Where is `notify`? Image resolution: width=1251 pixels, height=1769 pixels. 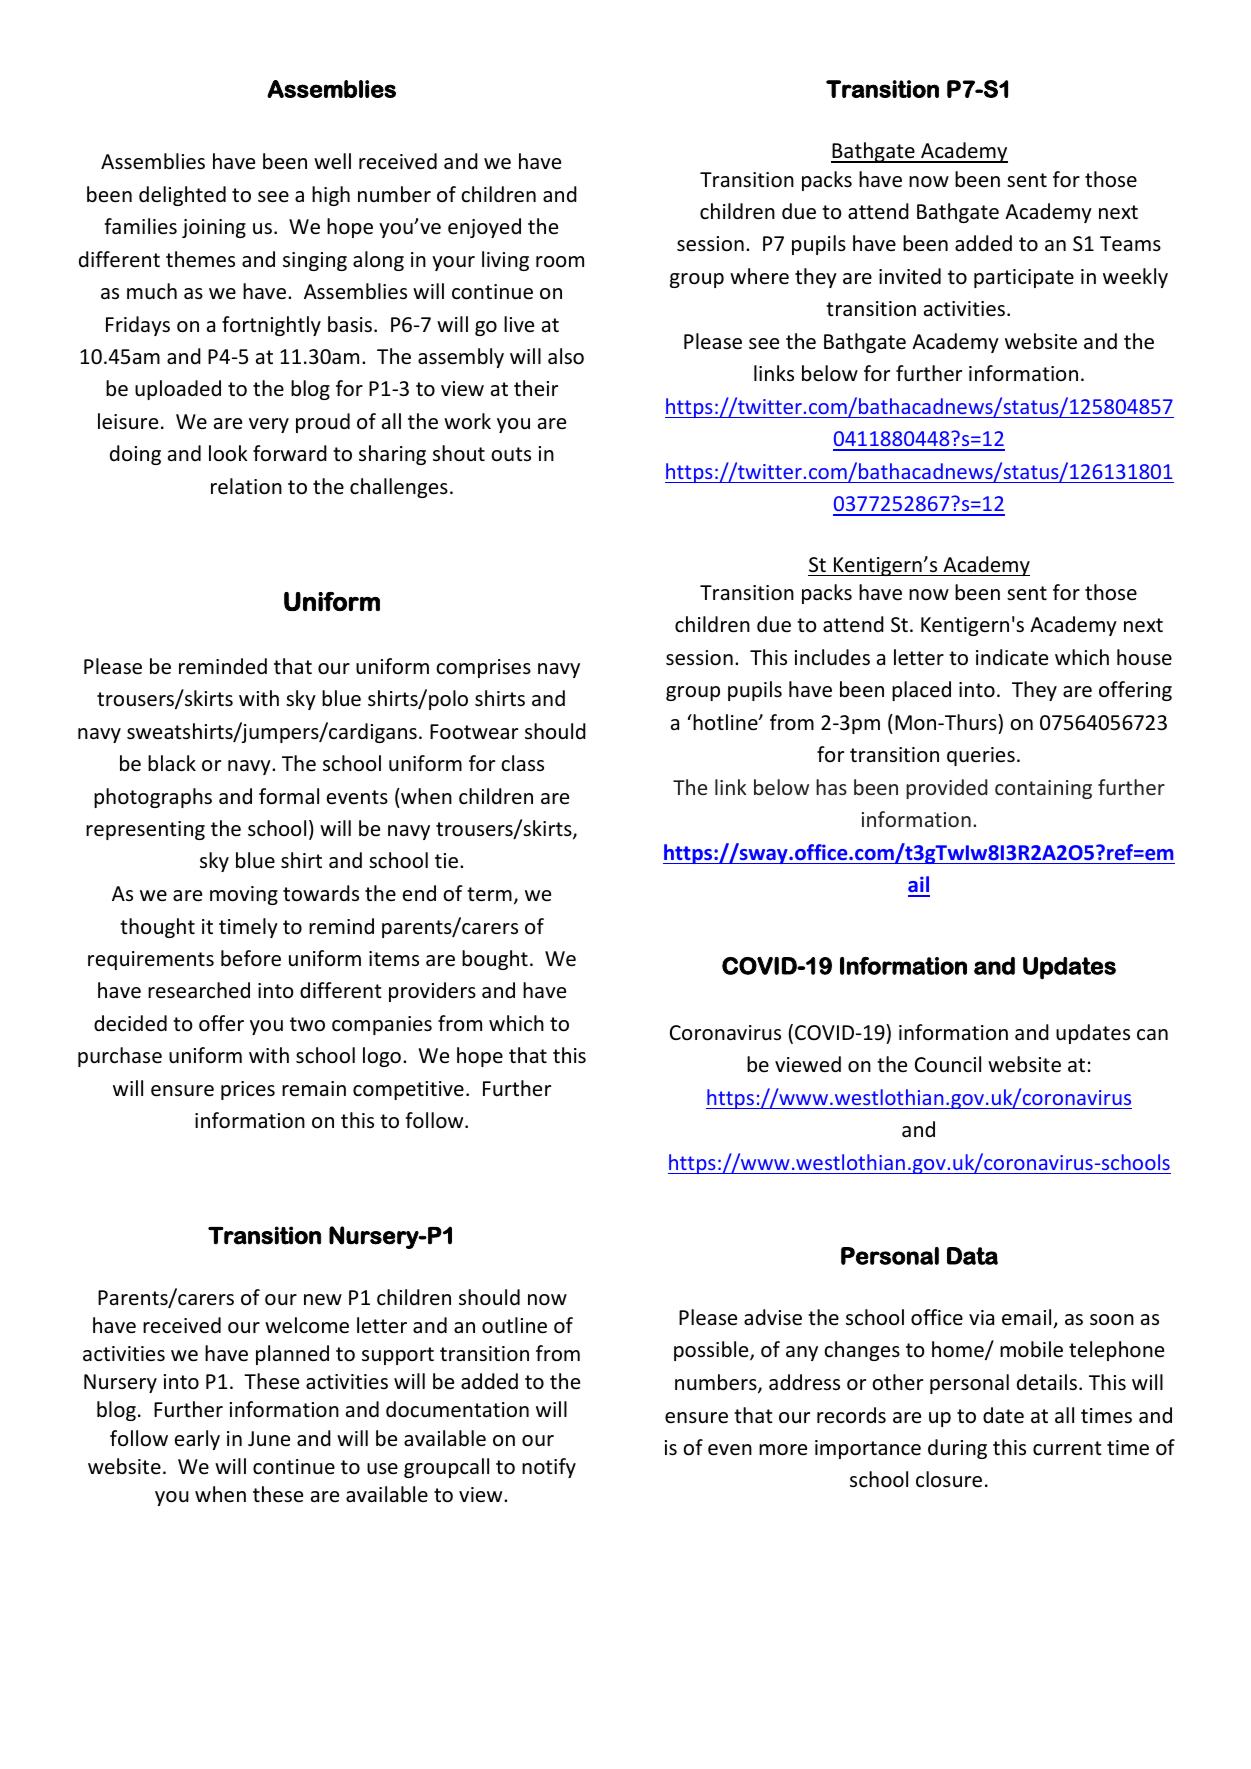
notify is located at coordinates (549, 1468).
